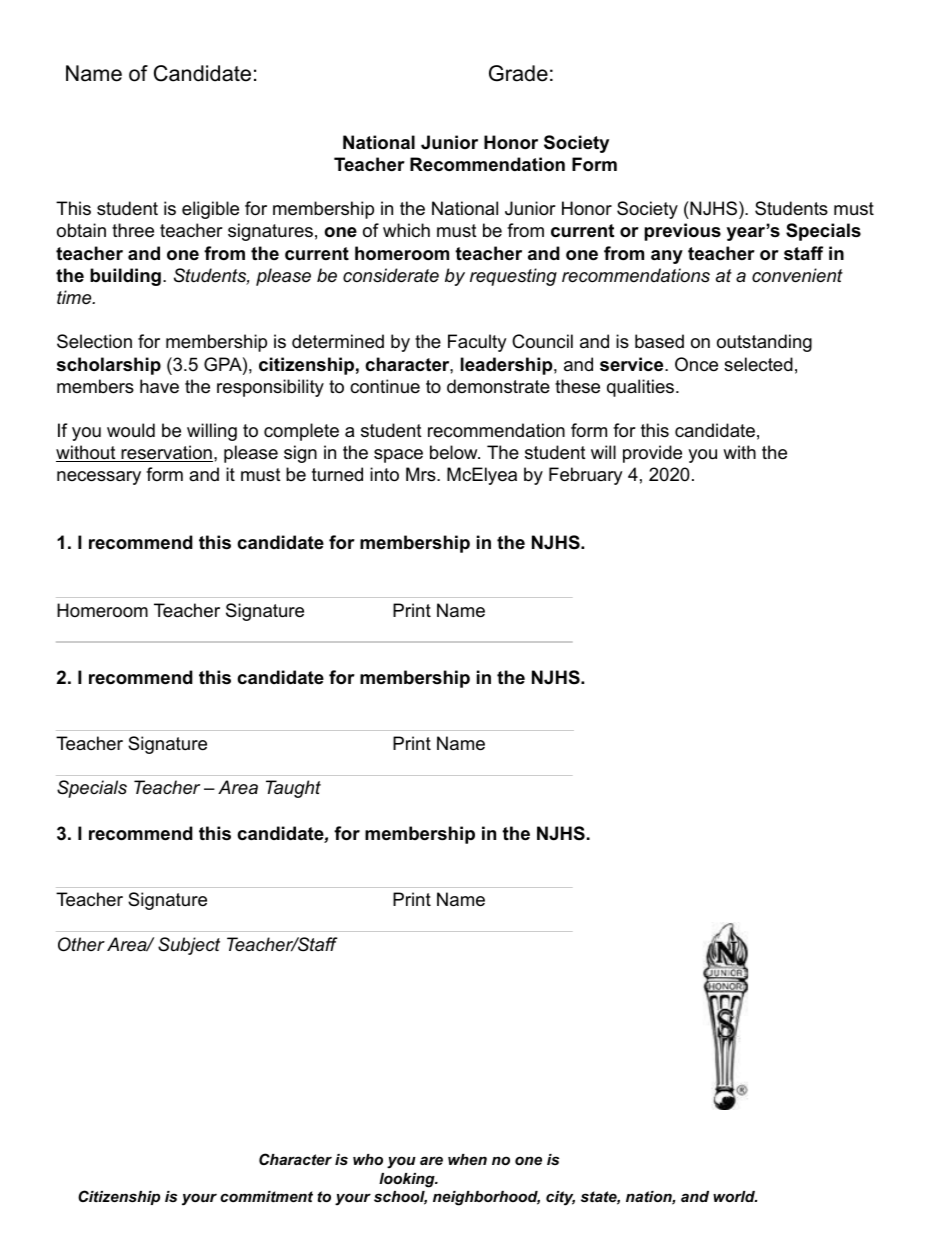 This screenshot has width=952, height=1233. What do you see at coordinates (586, 476) in the screenshot?
I see `February` at bounding box center [586, 476].
